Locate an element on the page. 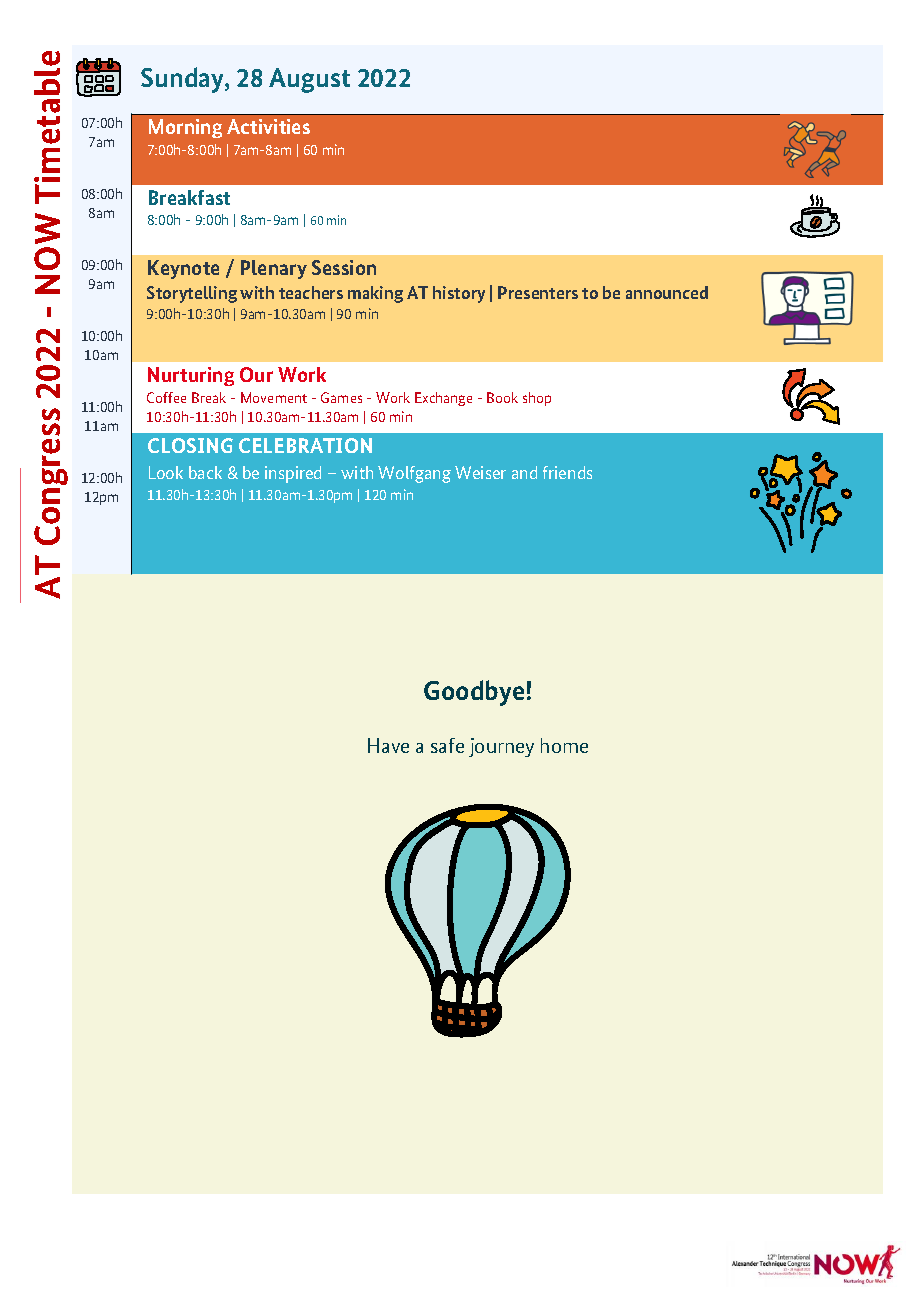 Image resolution: width=924 pixels, height=1308 pixels. Have is located at coordinates (388, 745).
